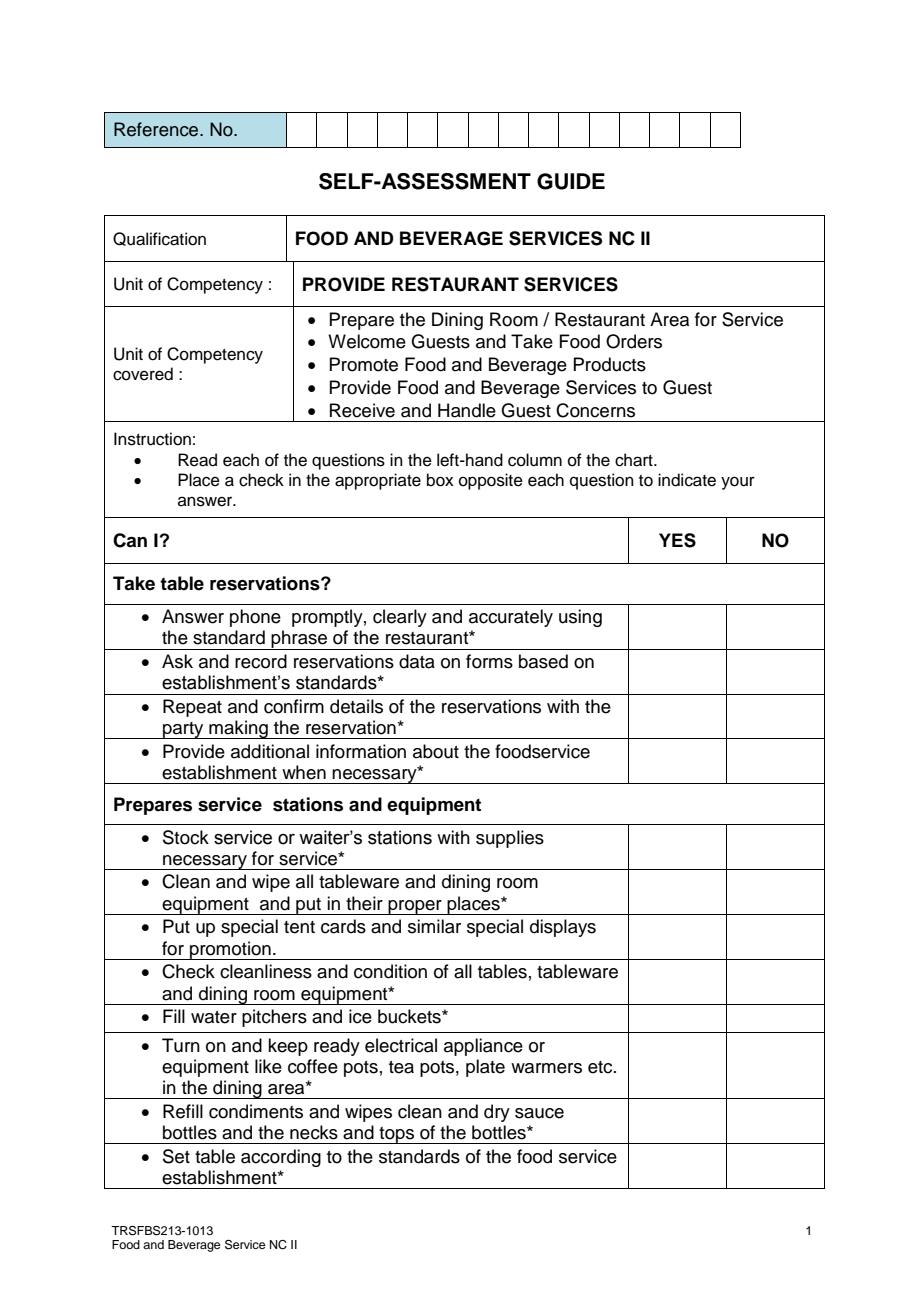  Describe the element at coordinates (415, 907) in the screenshot. I see `proper` at that location.
